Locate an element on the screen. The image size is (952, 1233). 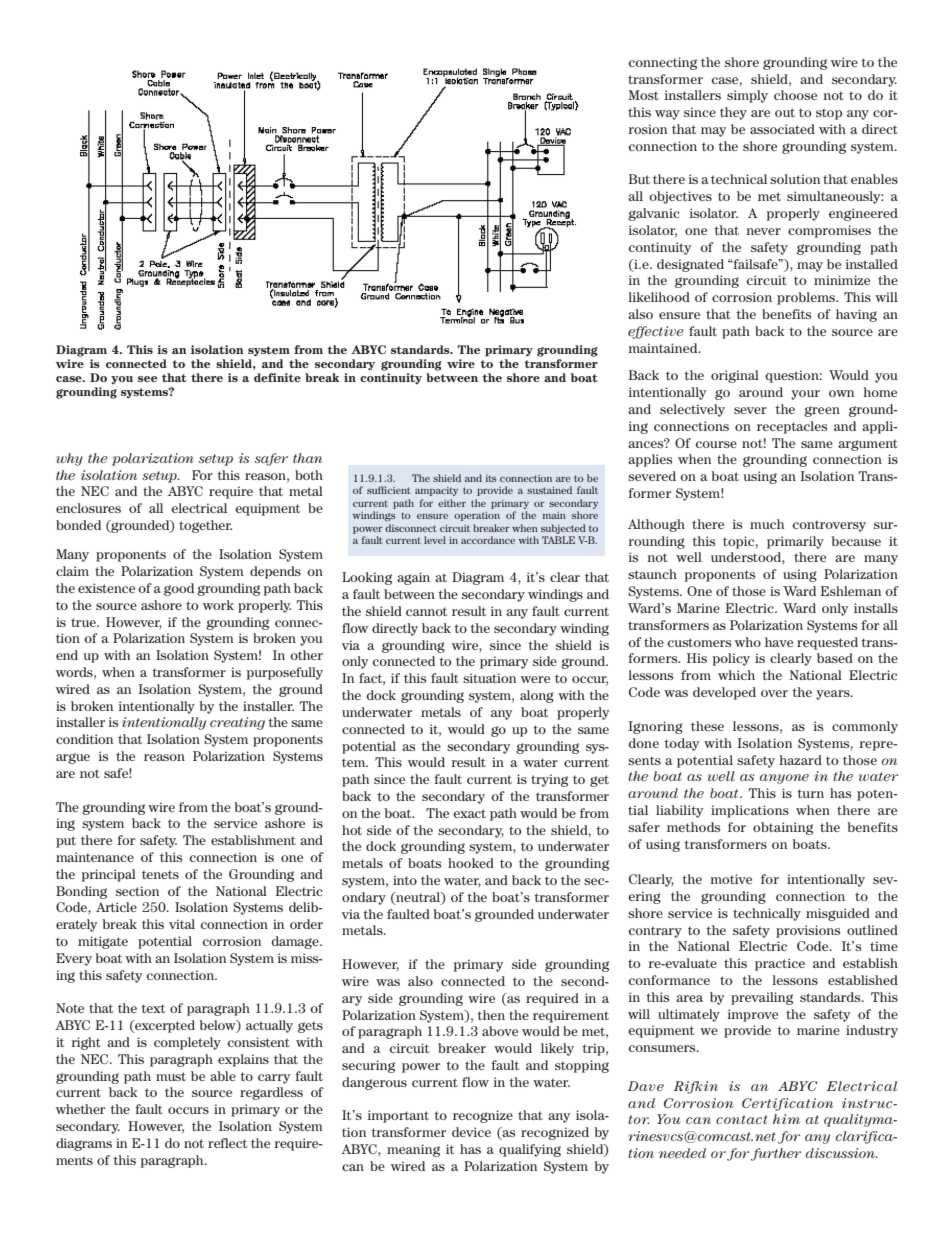
have is located at coordinates (779, 642).
